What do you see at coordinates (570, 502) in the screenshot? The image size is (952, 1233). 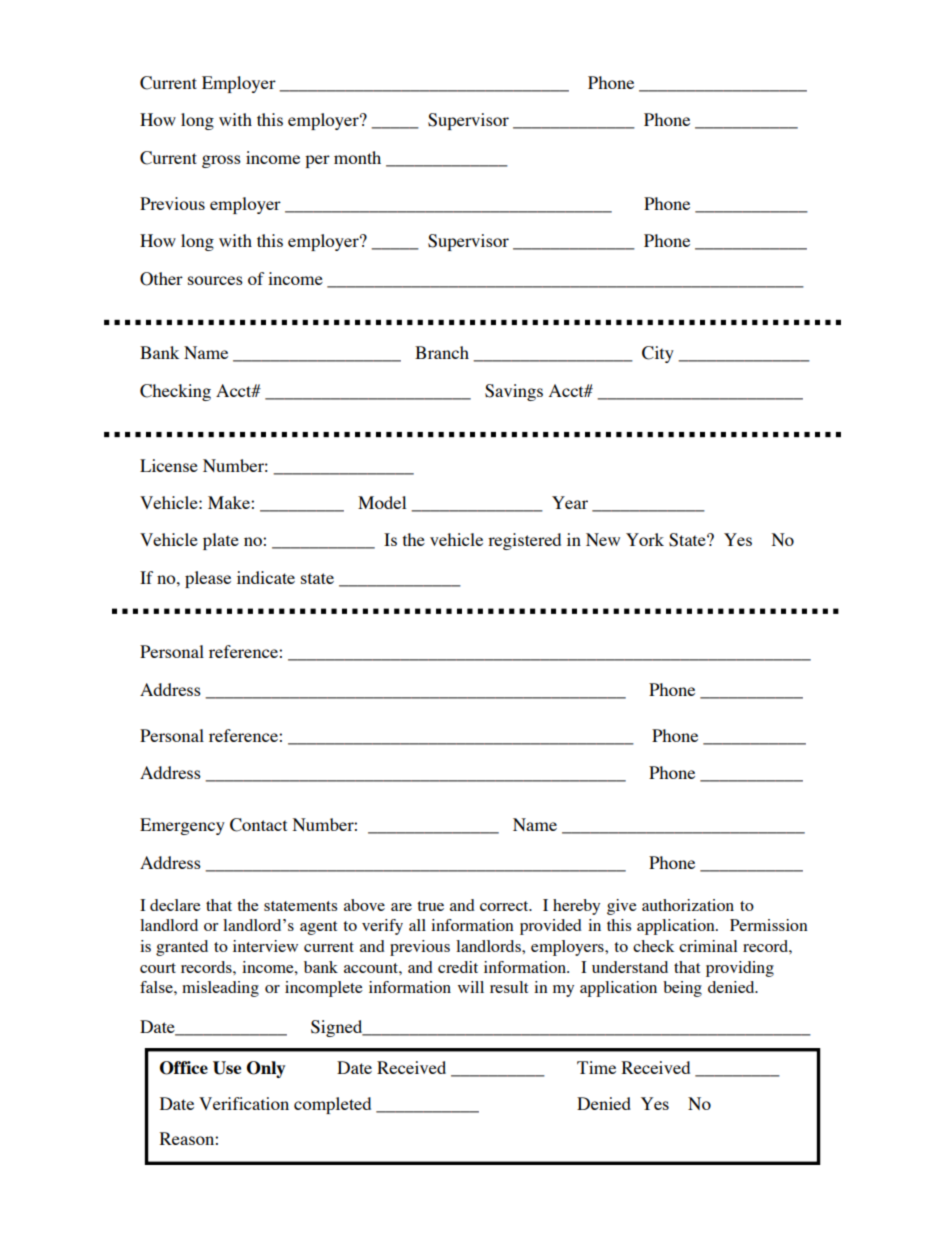 I see `Year` at bounding box center [570, 502].
